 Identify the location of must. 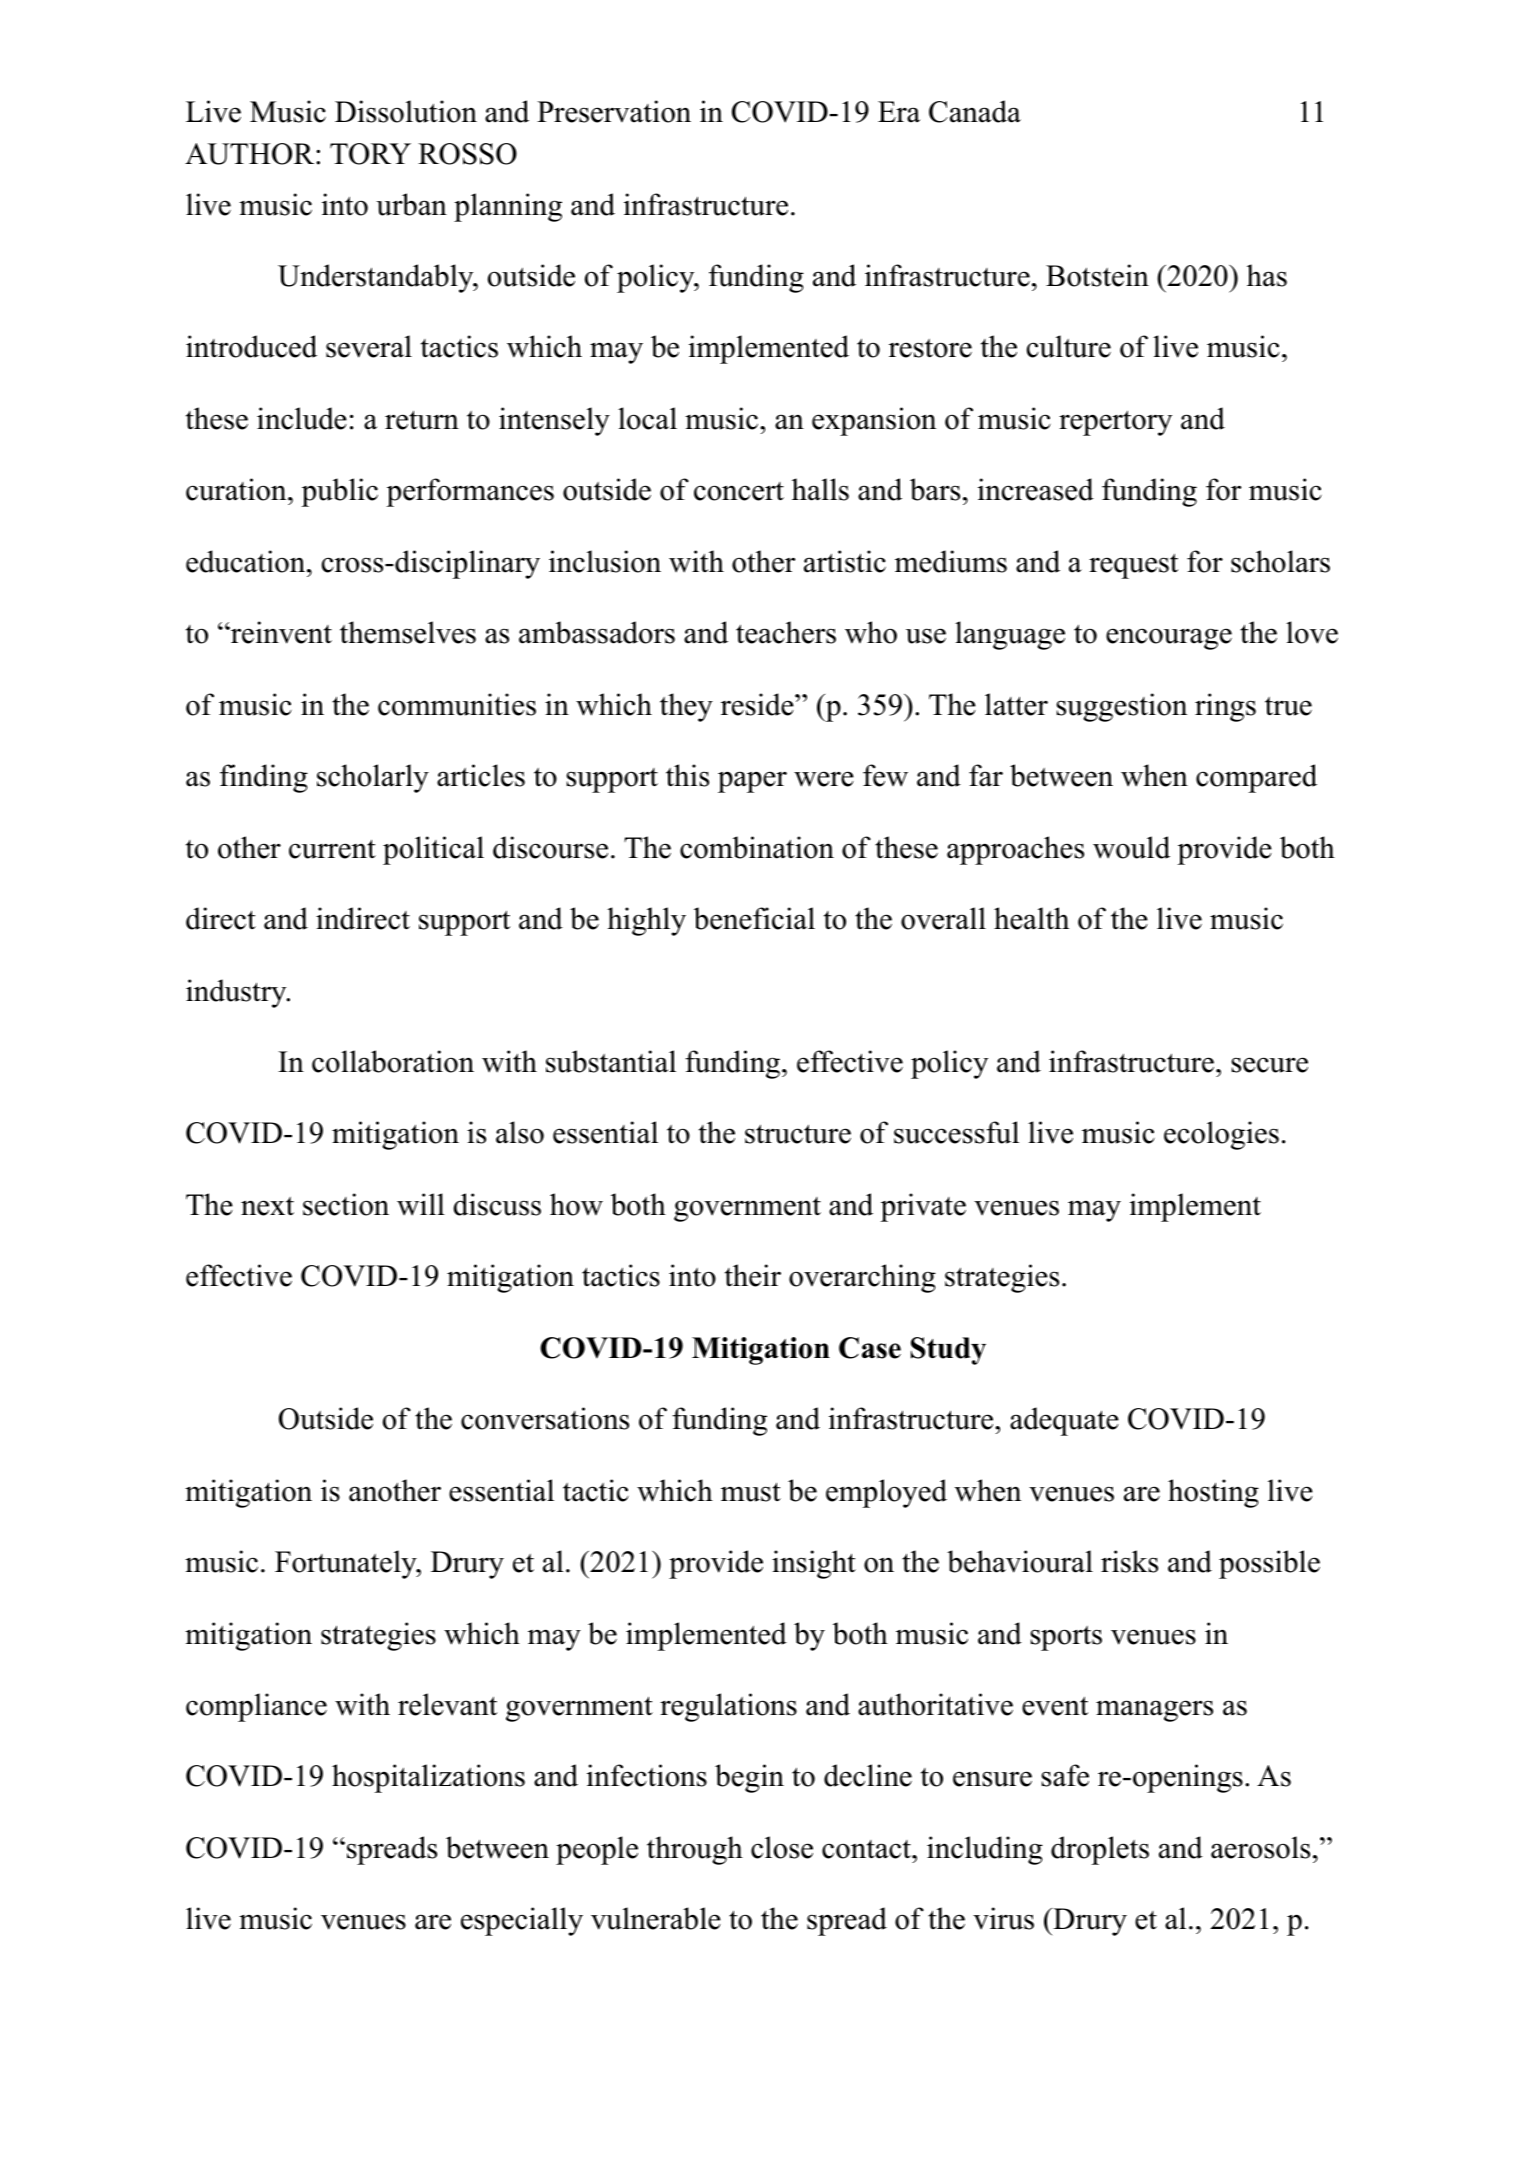
(751, 1492).
